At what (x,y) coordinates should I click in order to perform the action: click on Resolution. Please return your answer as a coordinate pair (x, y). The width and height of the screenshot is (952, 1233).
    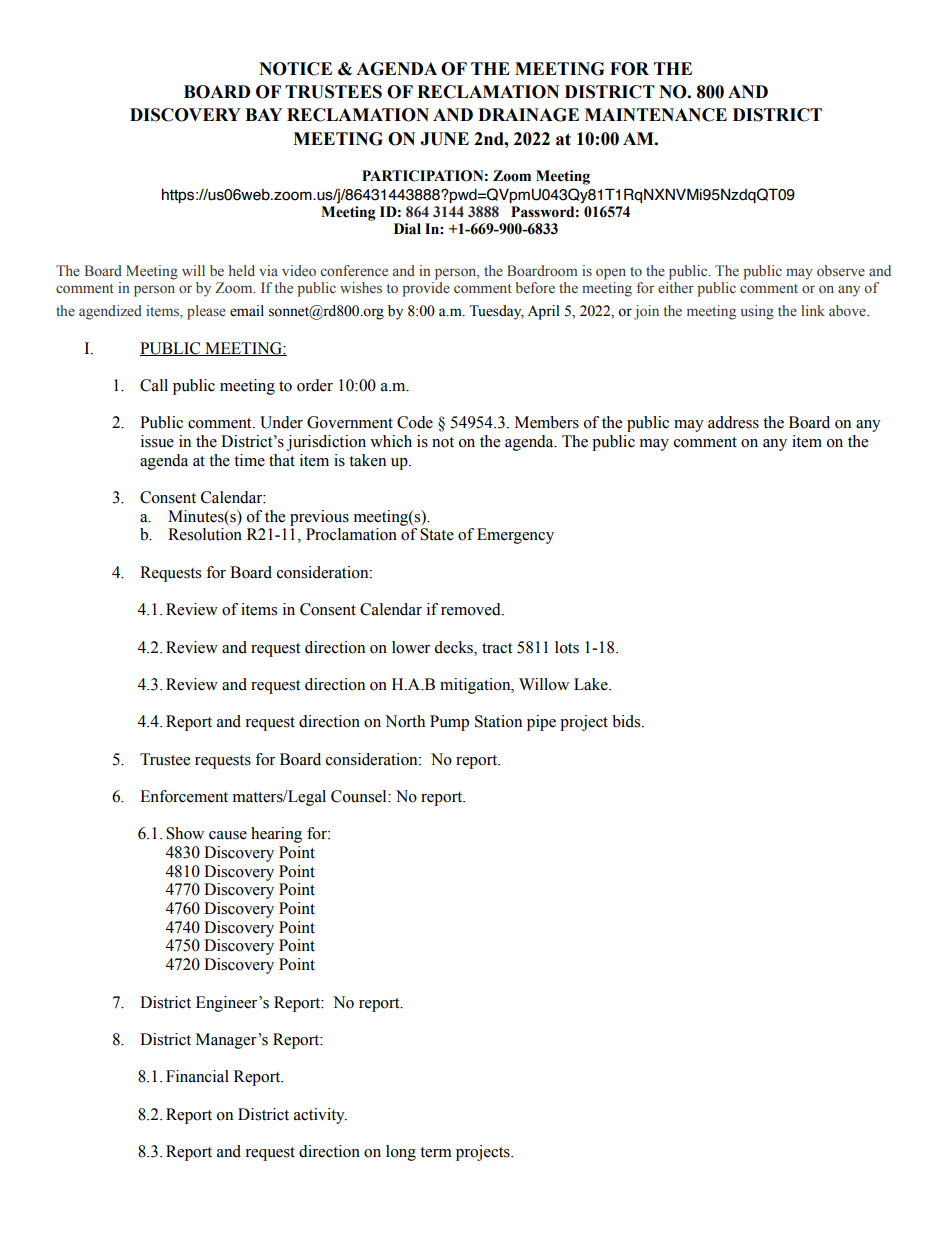
    Looking at the image, I should click on (205, 534).
